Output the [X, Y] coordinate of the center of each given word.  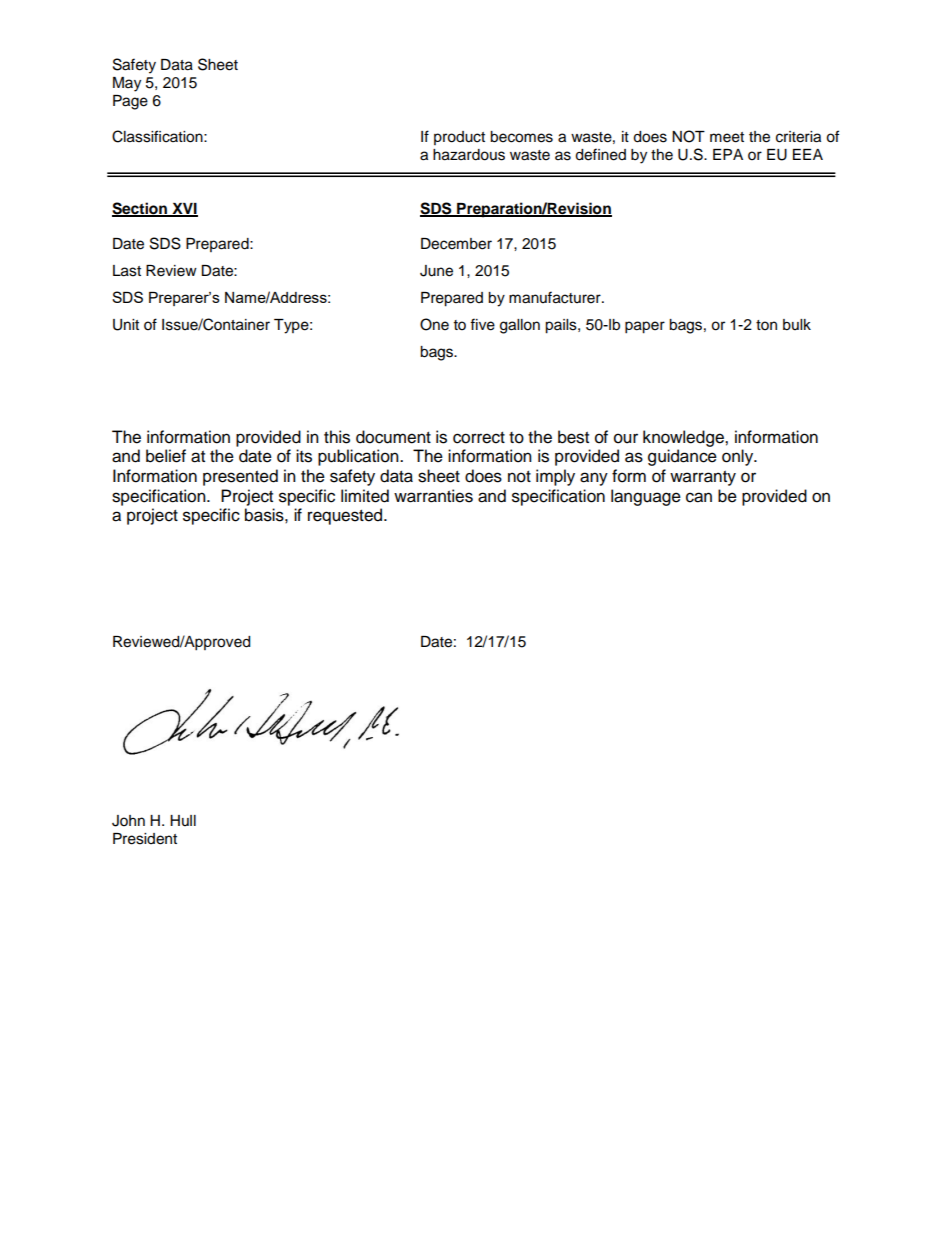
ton [766, 325]
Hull [183, 820]
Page [130, 102]
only [739, 457]
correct [479, 438]
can [699, 497]
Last [127, 271]
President [145, 839]
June [436, 271]
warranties [433, 496]
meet [727, 137]
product [459, 138]
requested [346, 516]
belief [166, 456]
